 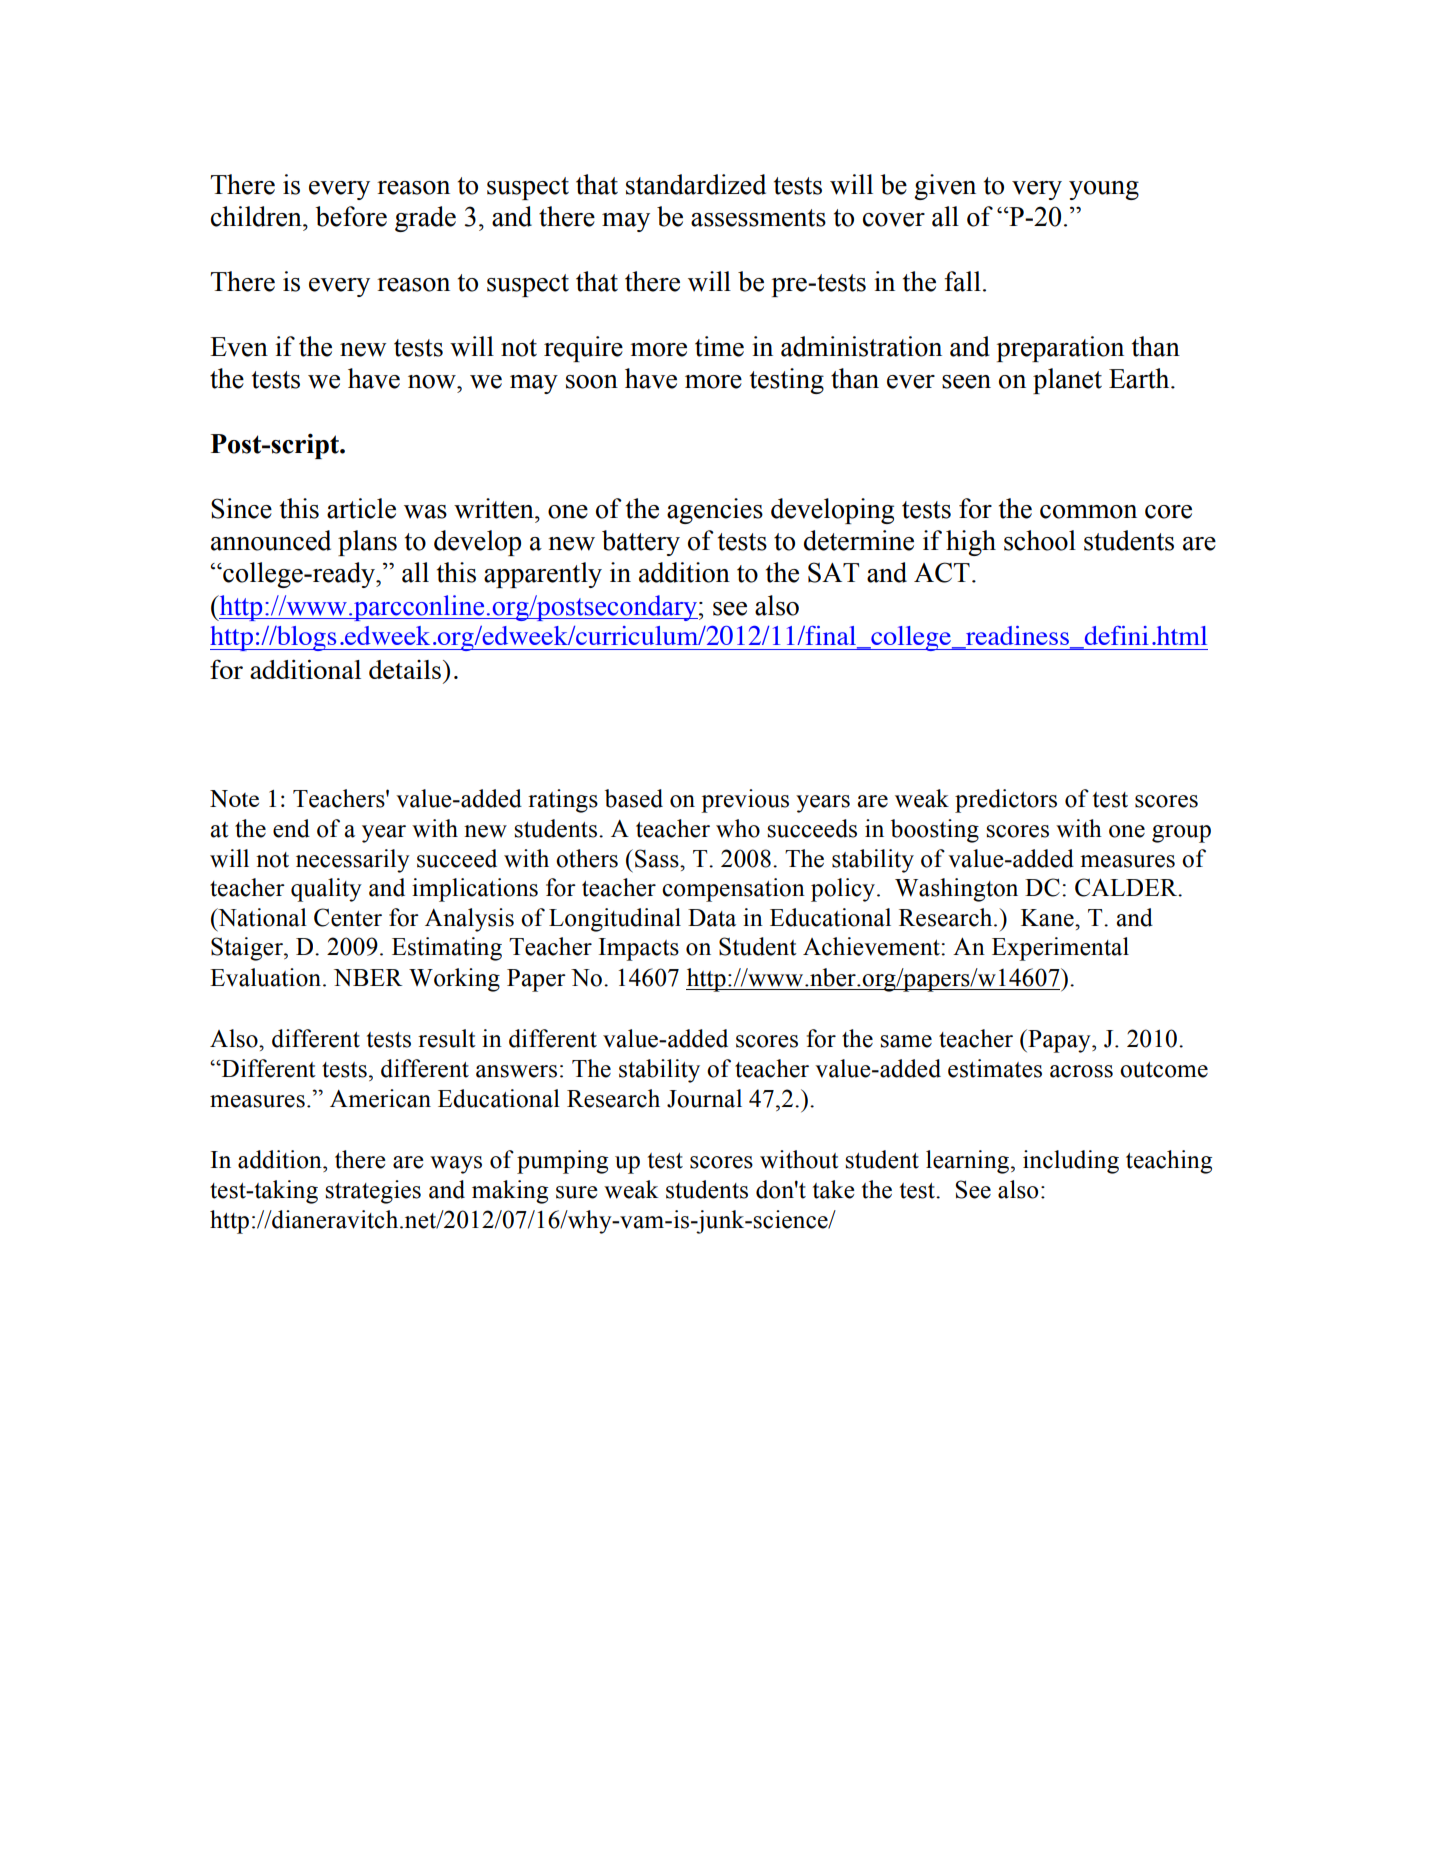 I want to click on young, so click(x=1104, y=190).
